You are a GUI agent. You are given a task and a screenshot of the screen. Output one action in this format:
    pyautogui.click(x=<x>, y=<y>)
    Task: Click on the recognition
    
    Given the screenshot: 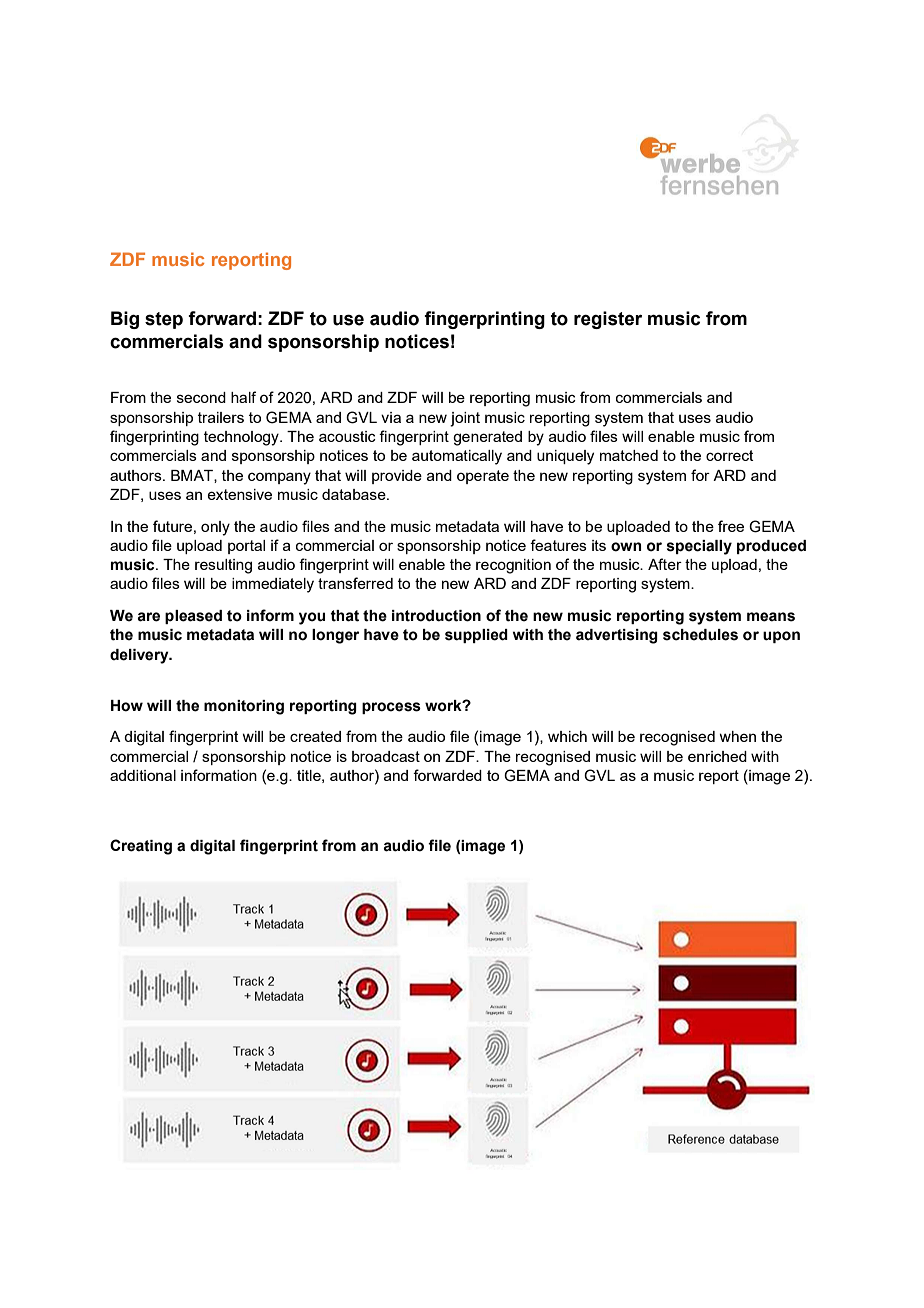 What is the action you would take?
    pyautogui.click(x=513, y=566)
